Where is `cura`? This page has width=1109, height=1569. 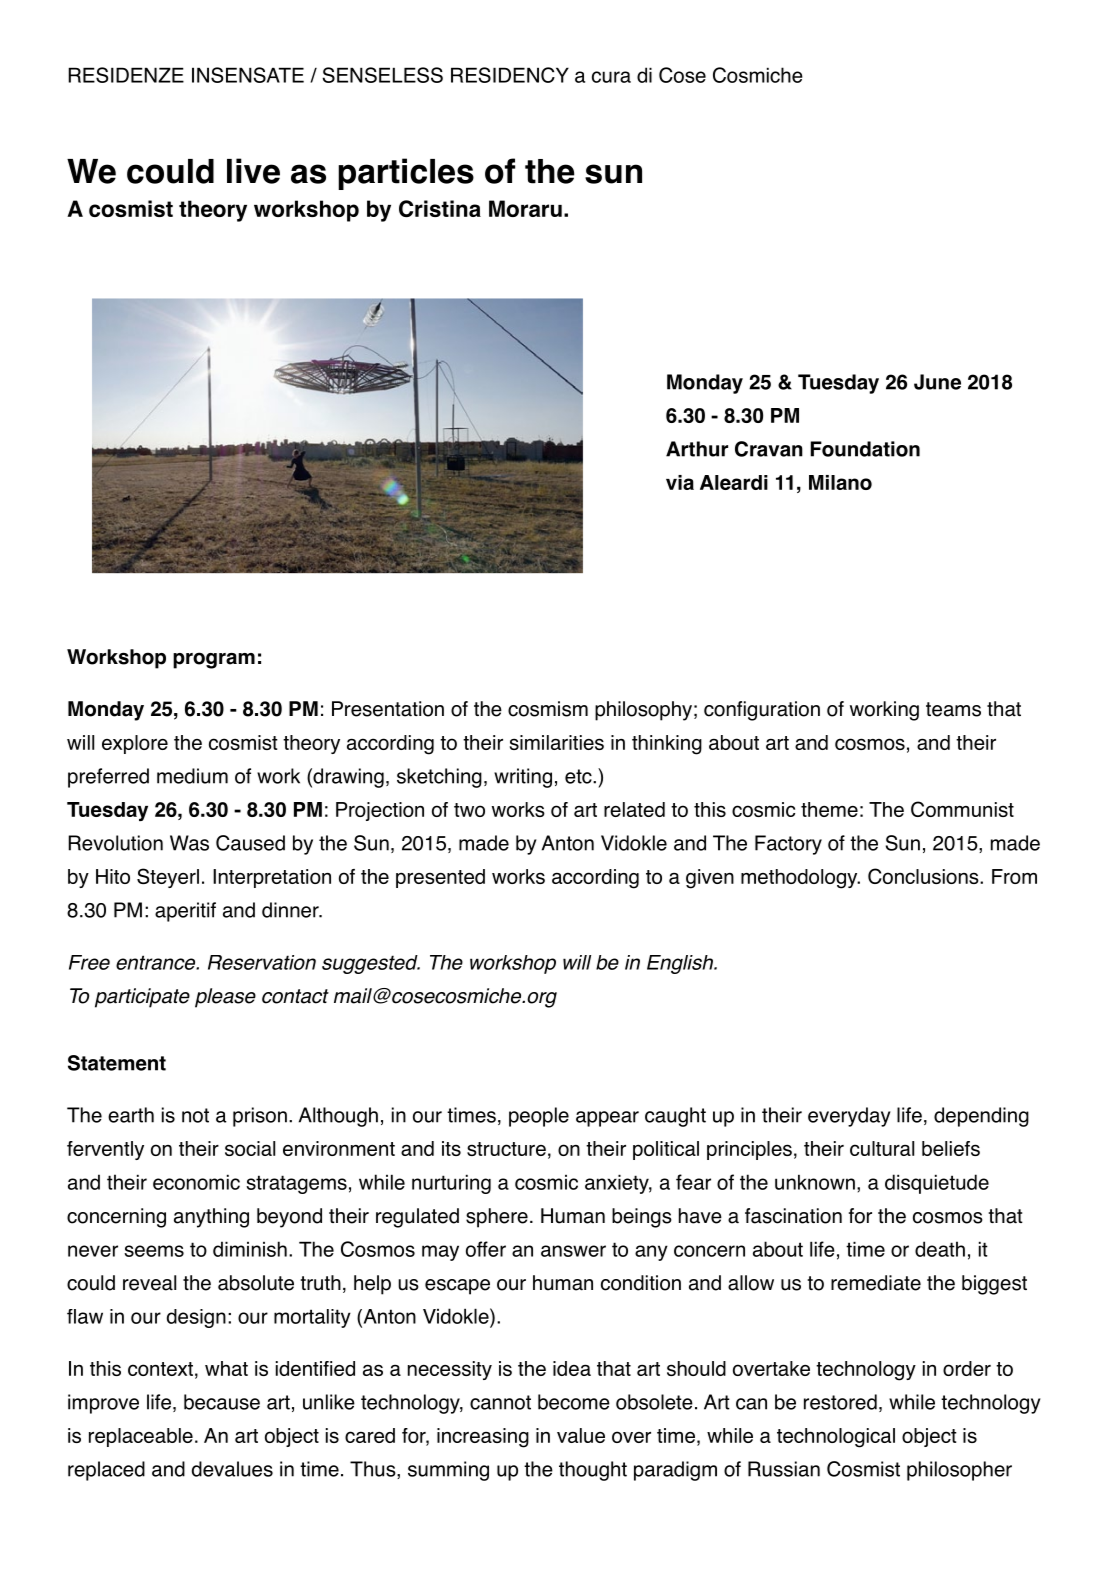 cura is located at coordinates (611, 77).
